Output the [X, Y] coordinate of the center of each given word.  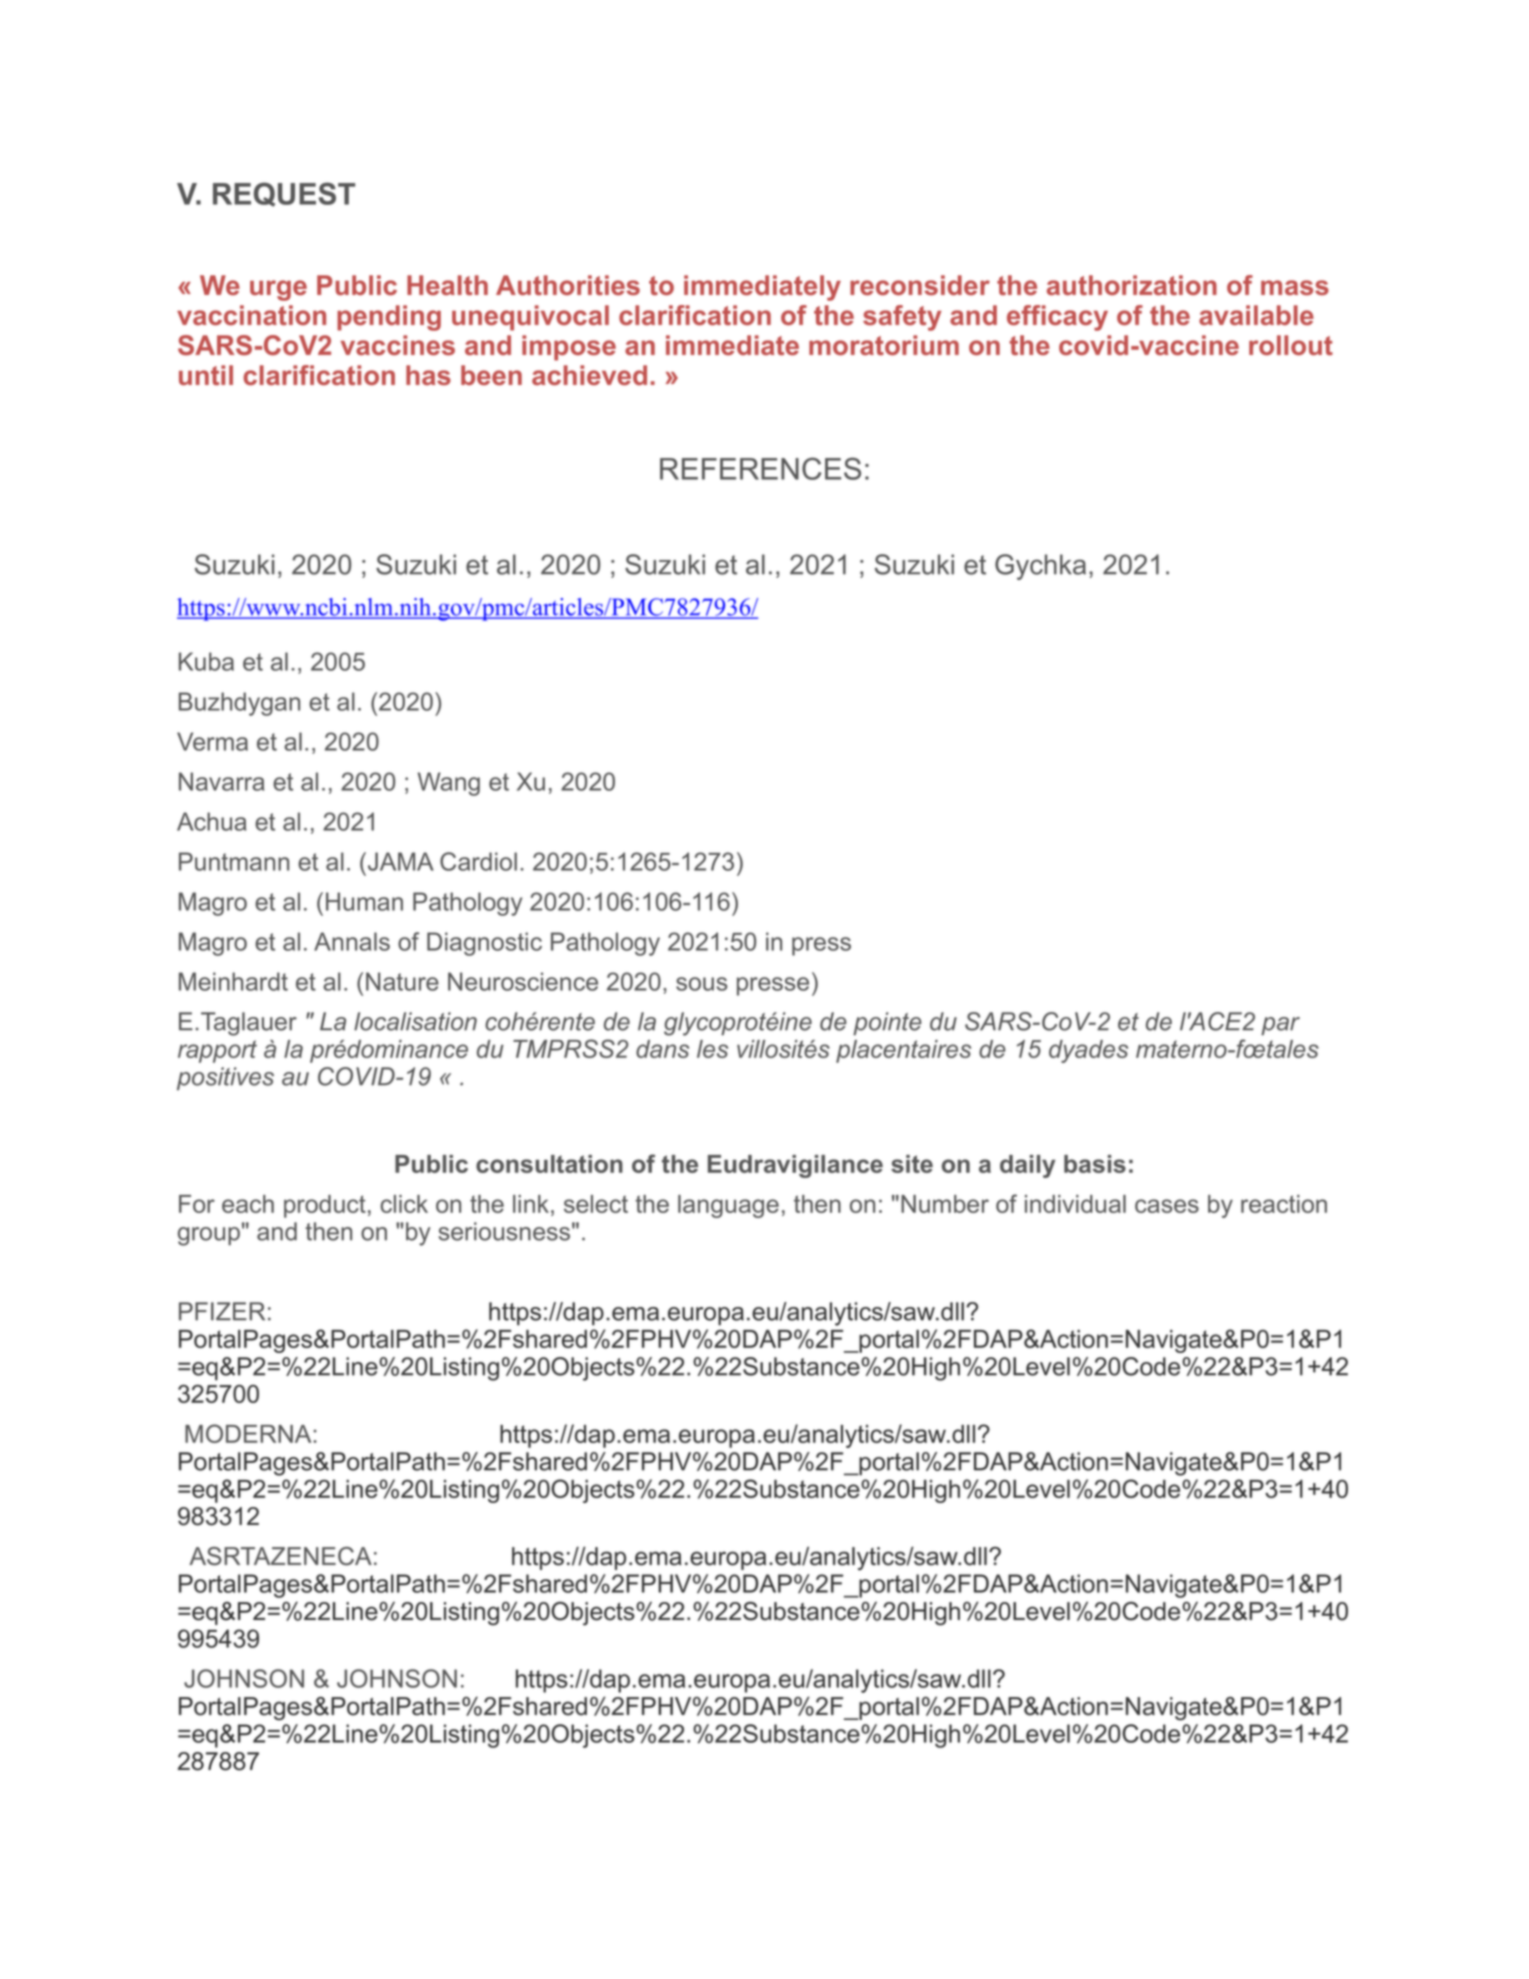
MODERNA [248, 1433]
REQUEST [284, 194]
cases [1167, 1206]
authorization [1132, 285]
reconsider [920, 285]
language [728, 1206]
